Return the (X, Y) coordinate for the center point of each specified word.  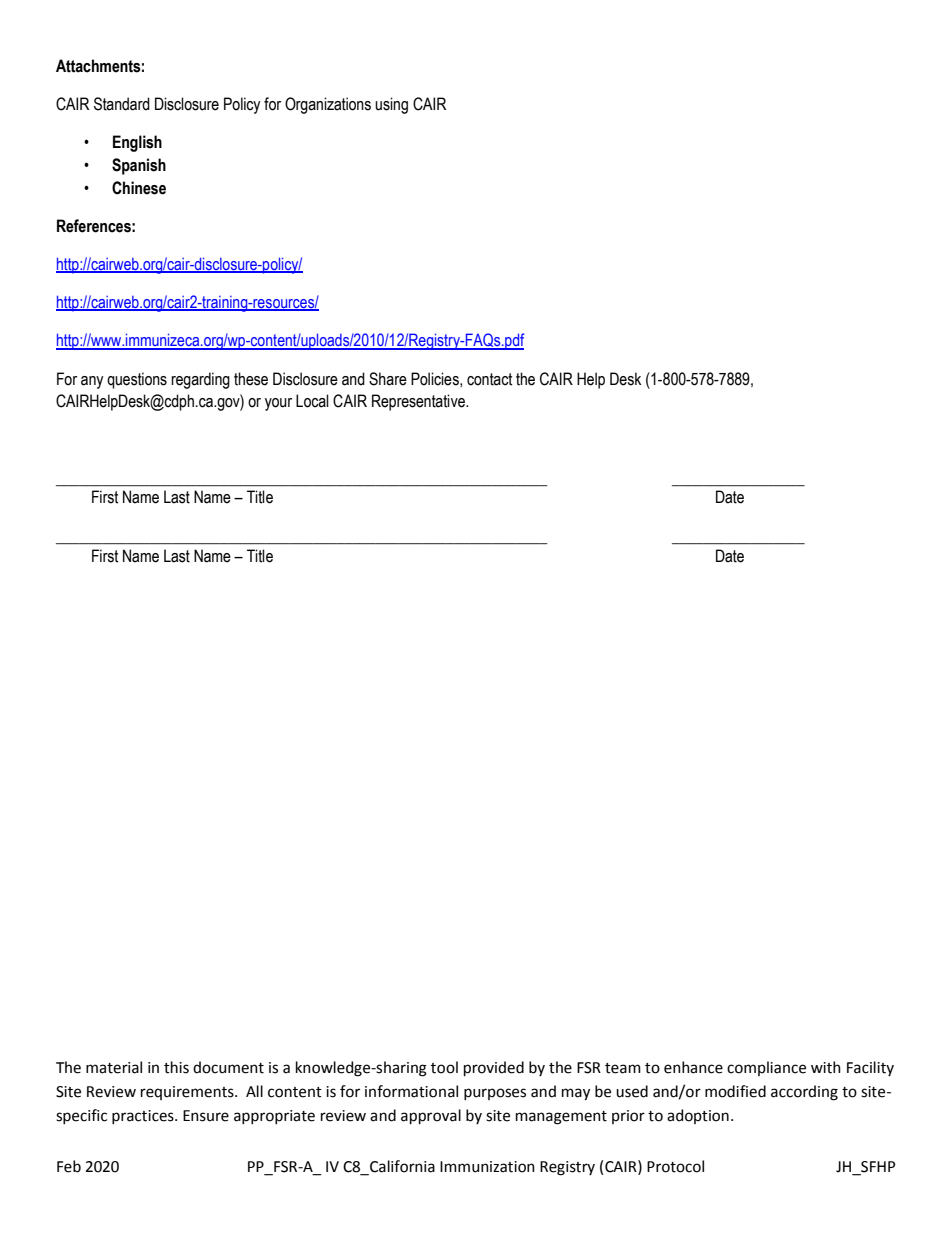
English (137, 143)
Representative (419, 402)
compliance (766, 1068)
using (391, 105)
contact (489, 379)
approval (431, 1116)
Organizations (328, 105)
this (176, 1067)
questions (137, 380)
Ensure (206, 1116)
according (804, 1093)
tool (444, 1067)
